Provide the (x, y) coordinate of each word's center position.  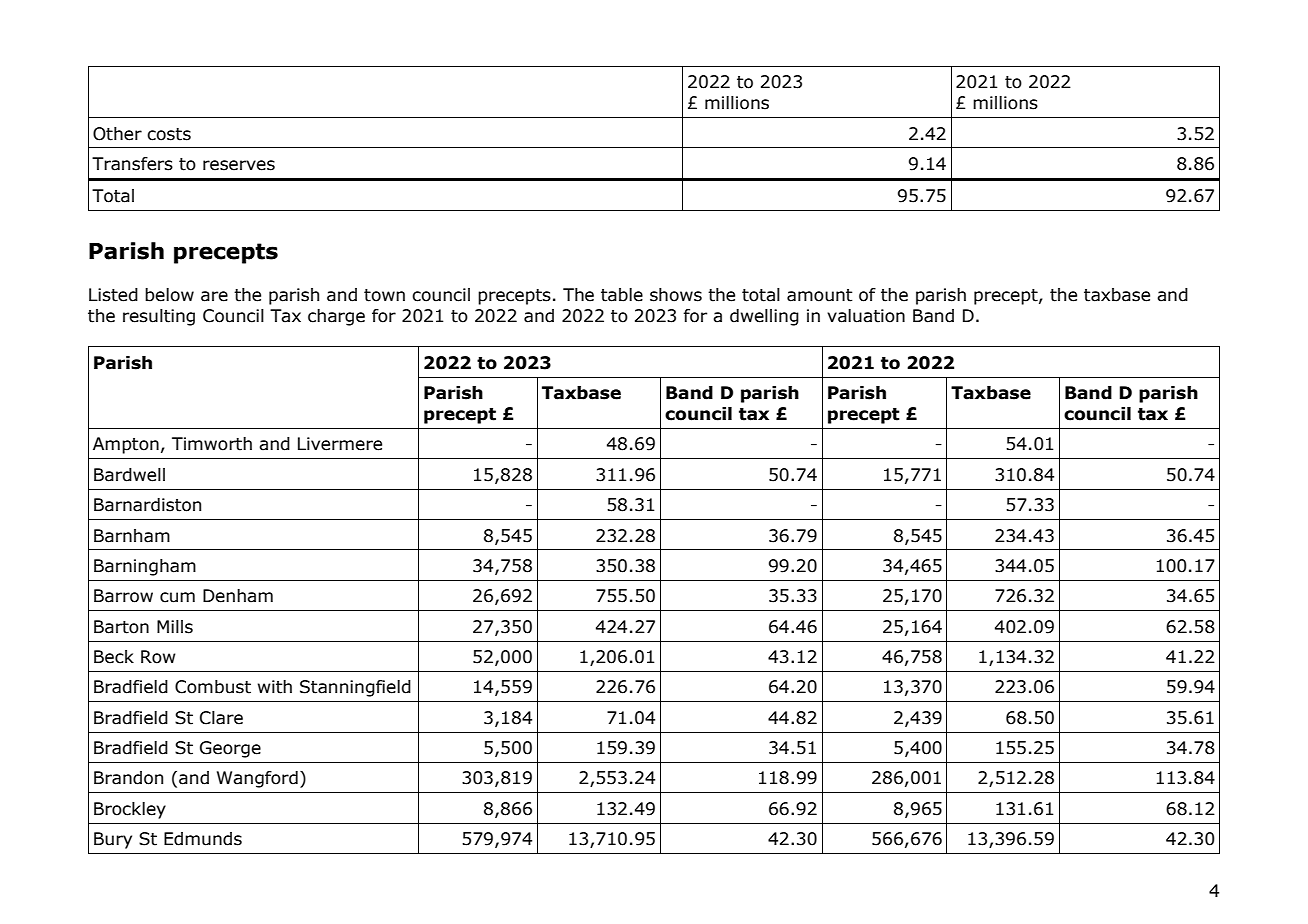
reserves (239, 165)
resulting (159, 317)
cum (177, 597)
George (230, 749)
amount (820, 295)
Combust (213, 687)
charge (336, 317)
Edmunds (203, 839)
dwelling (764, 317)
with (275, 687)
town (384, 295)
